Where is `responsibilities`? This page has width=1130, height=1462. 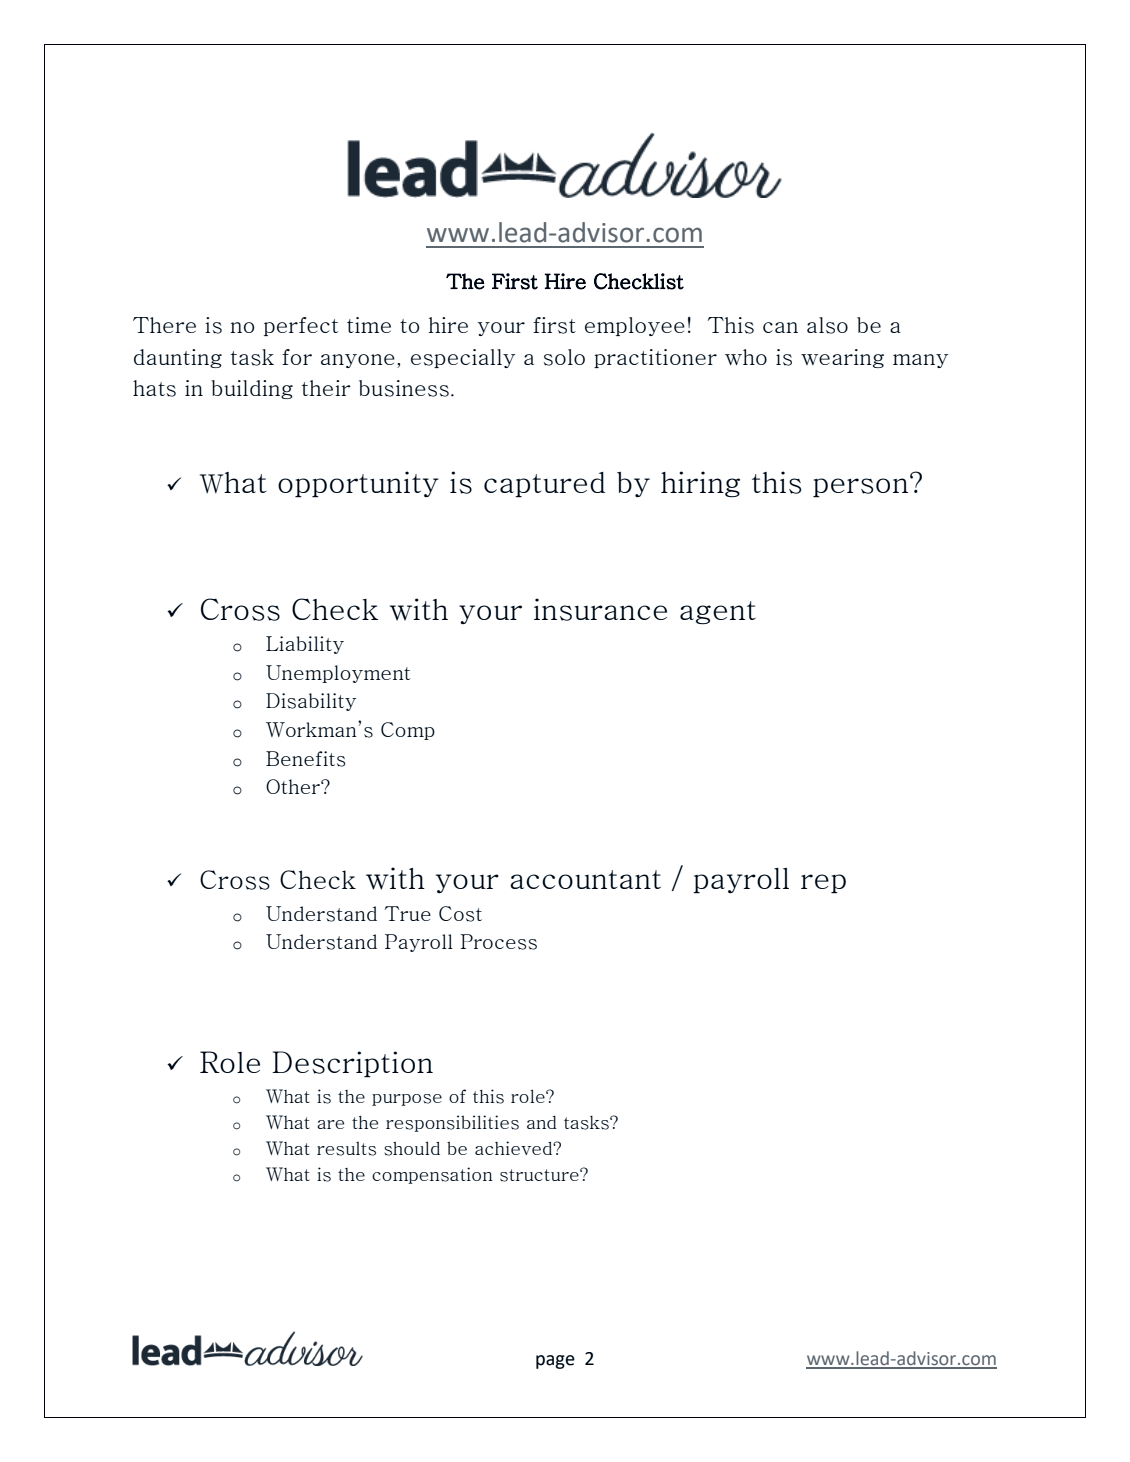
responsibilities is located at coordinates (452, 1123).
